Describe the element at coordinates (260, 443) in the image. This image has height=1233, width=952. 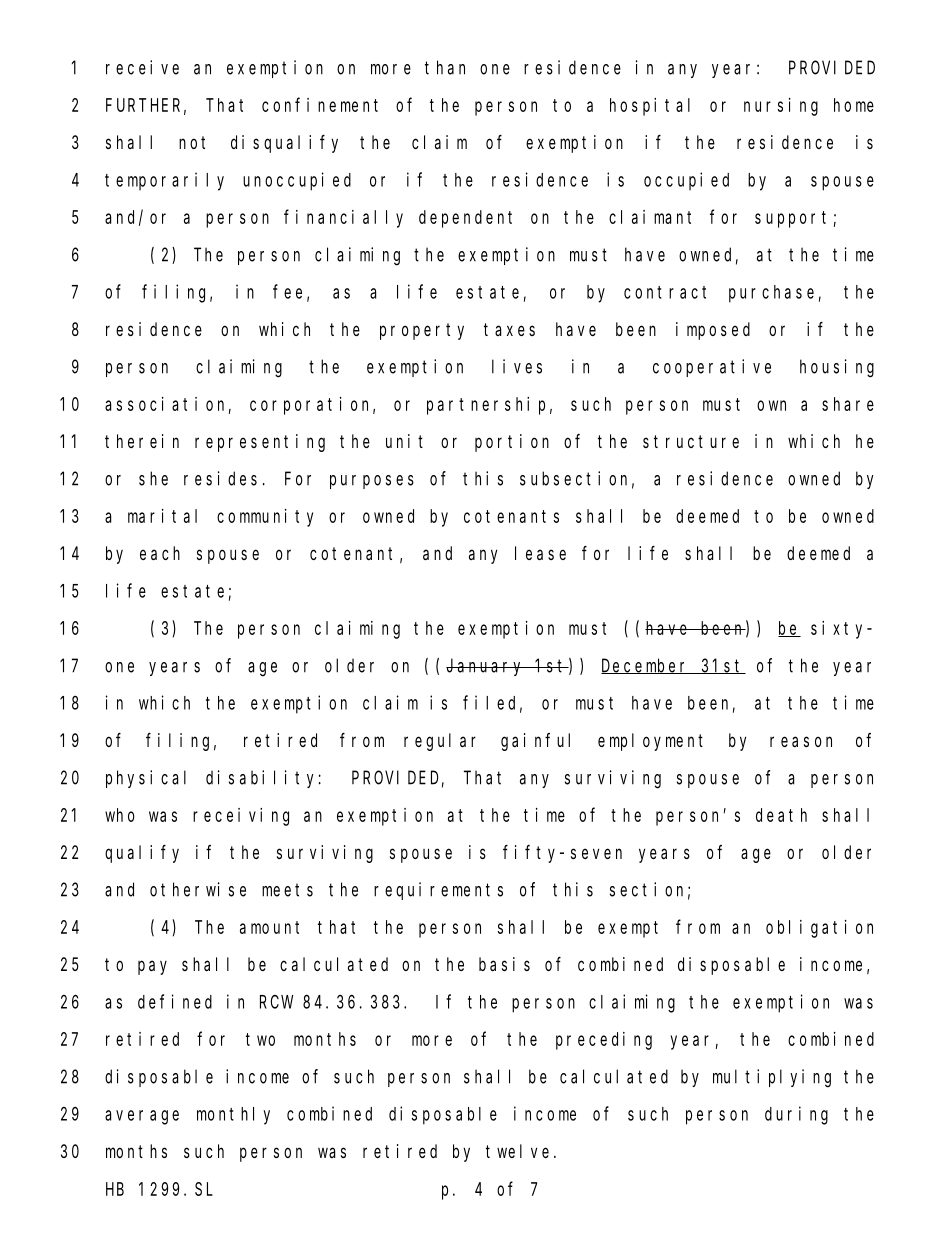
I see `representing` at that location.
